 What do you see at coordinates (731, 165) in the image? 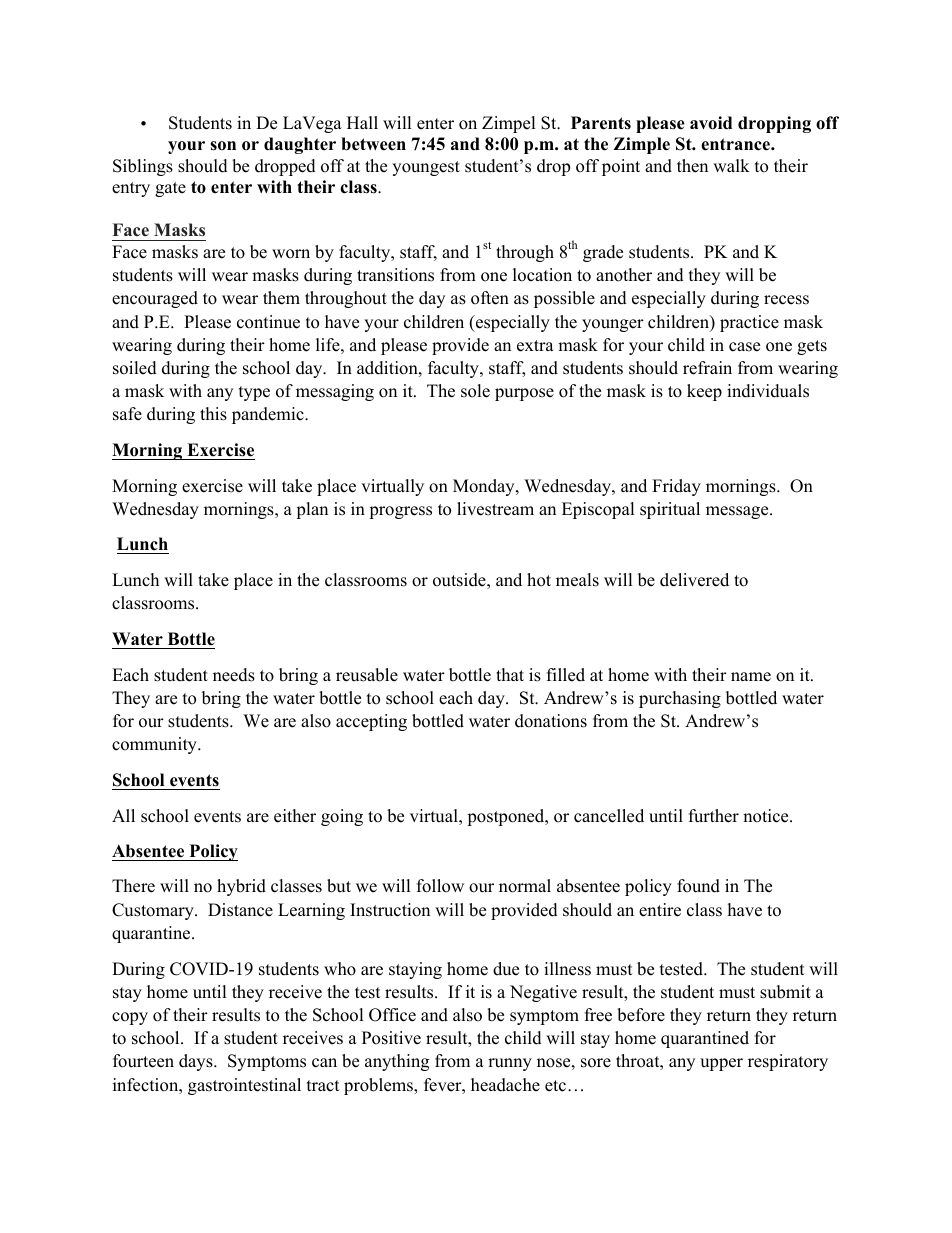
I see `walk` at bounding box center [731, 165].
